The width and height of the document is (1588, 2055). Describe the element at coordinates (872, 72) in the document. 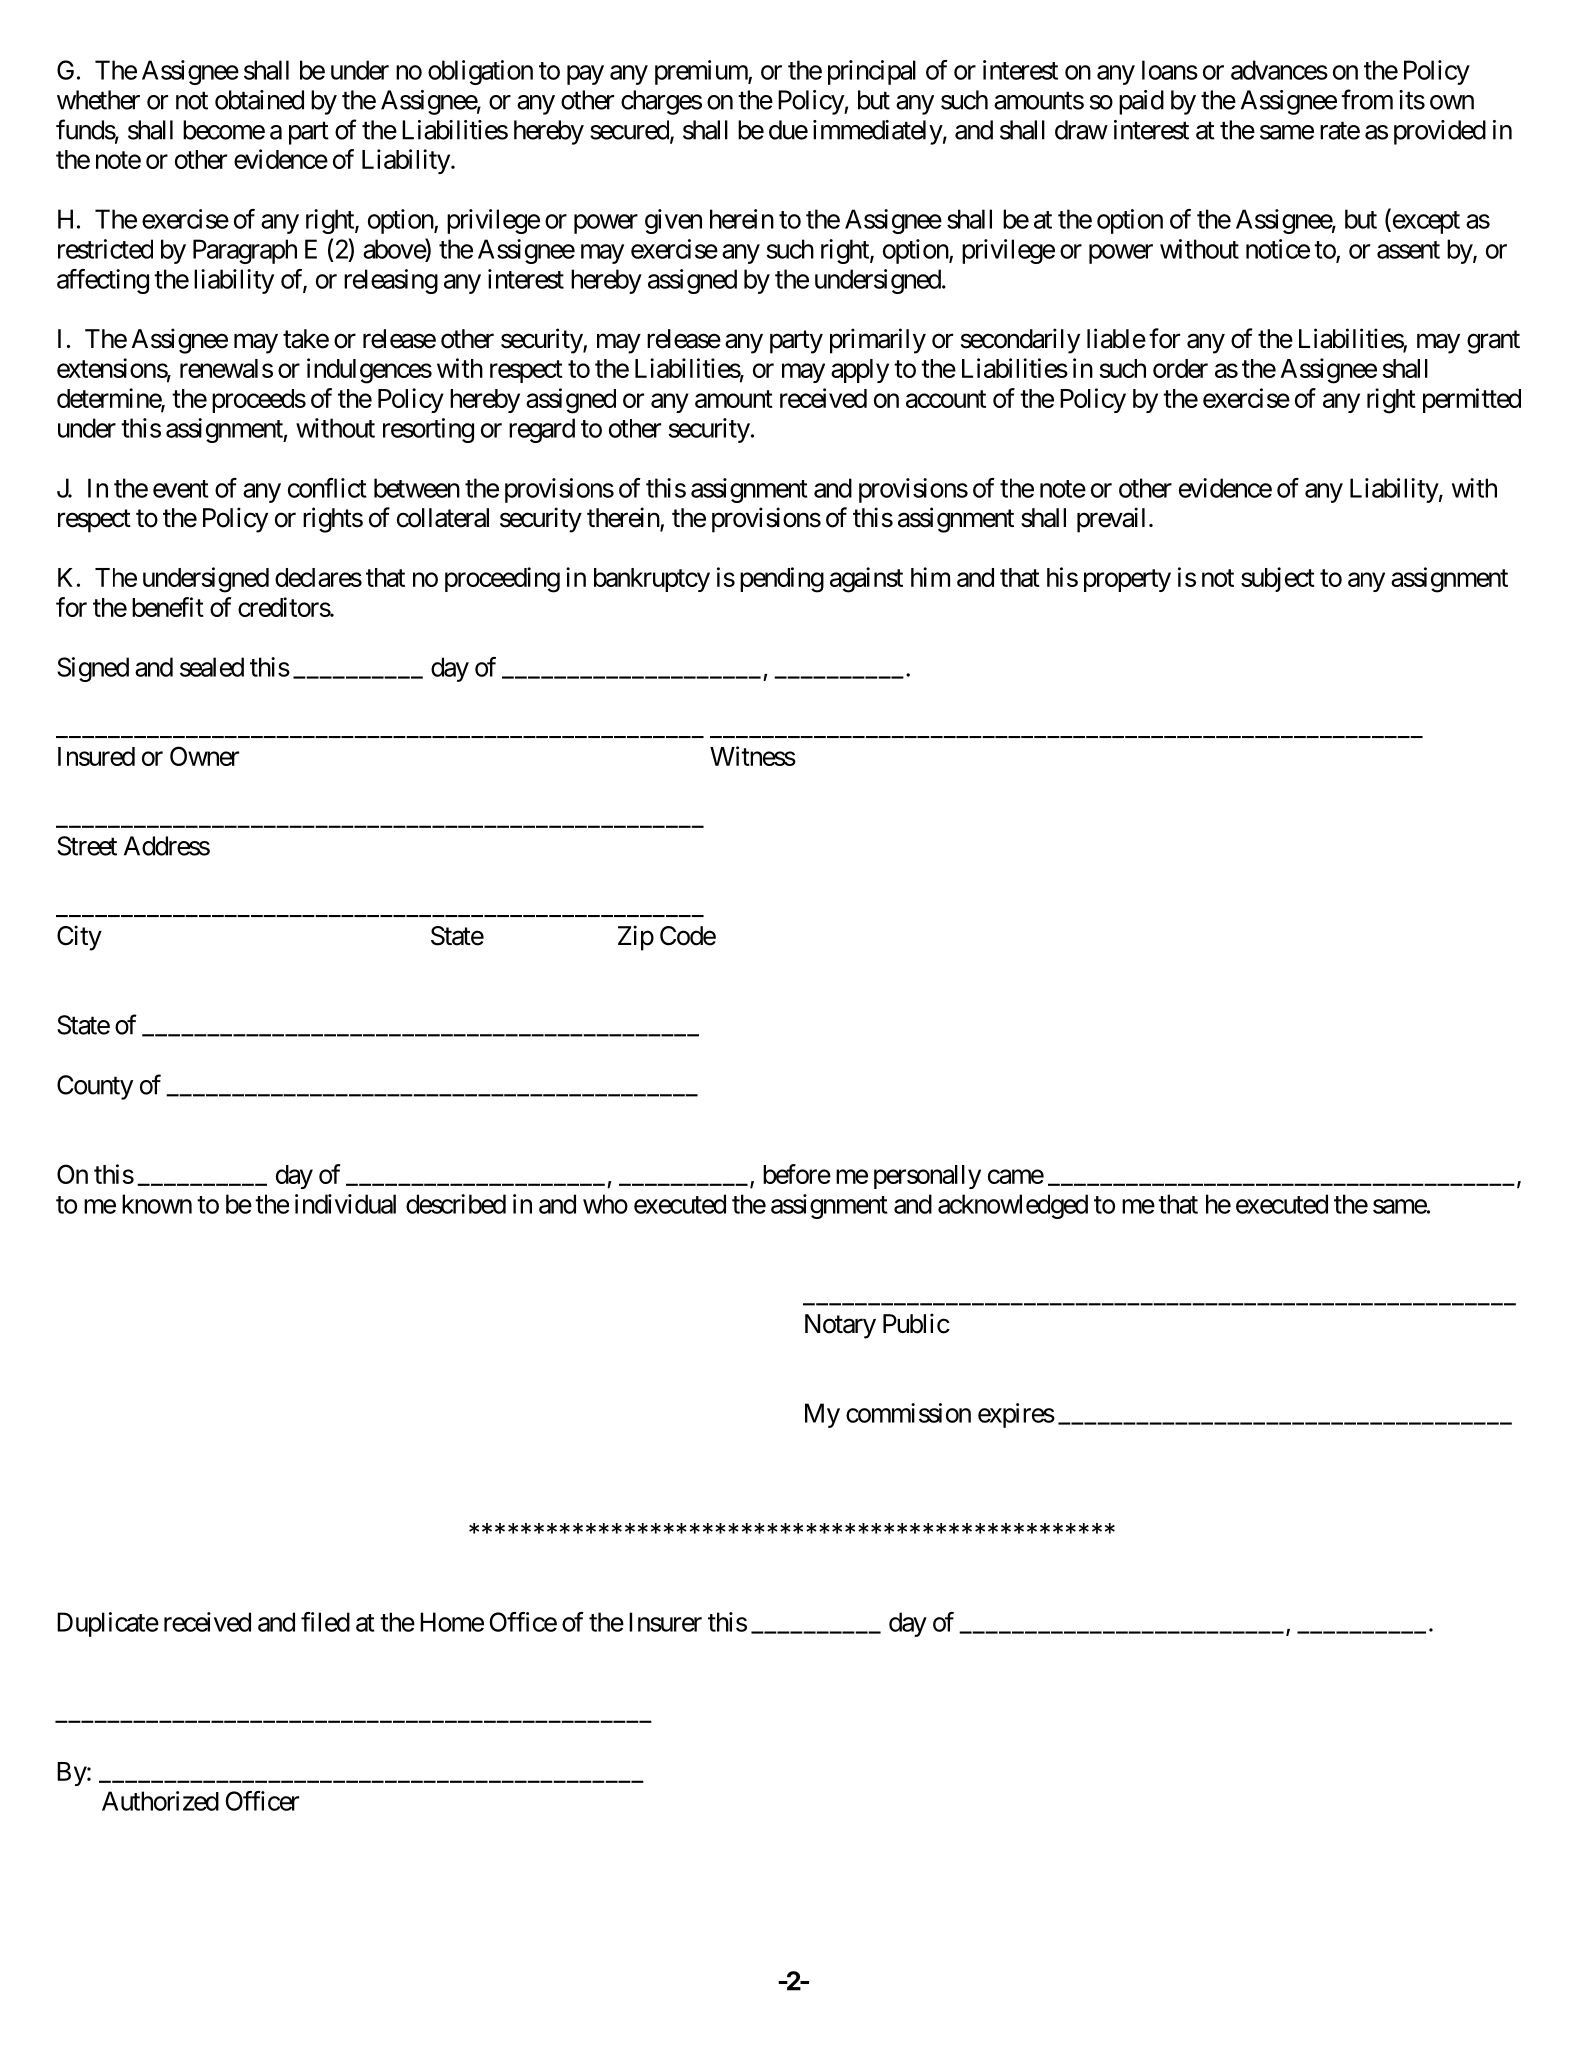

I see `principal` at that location.
